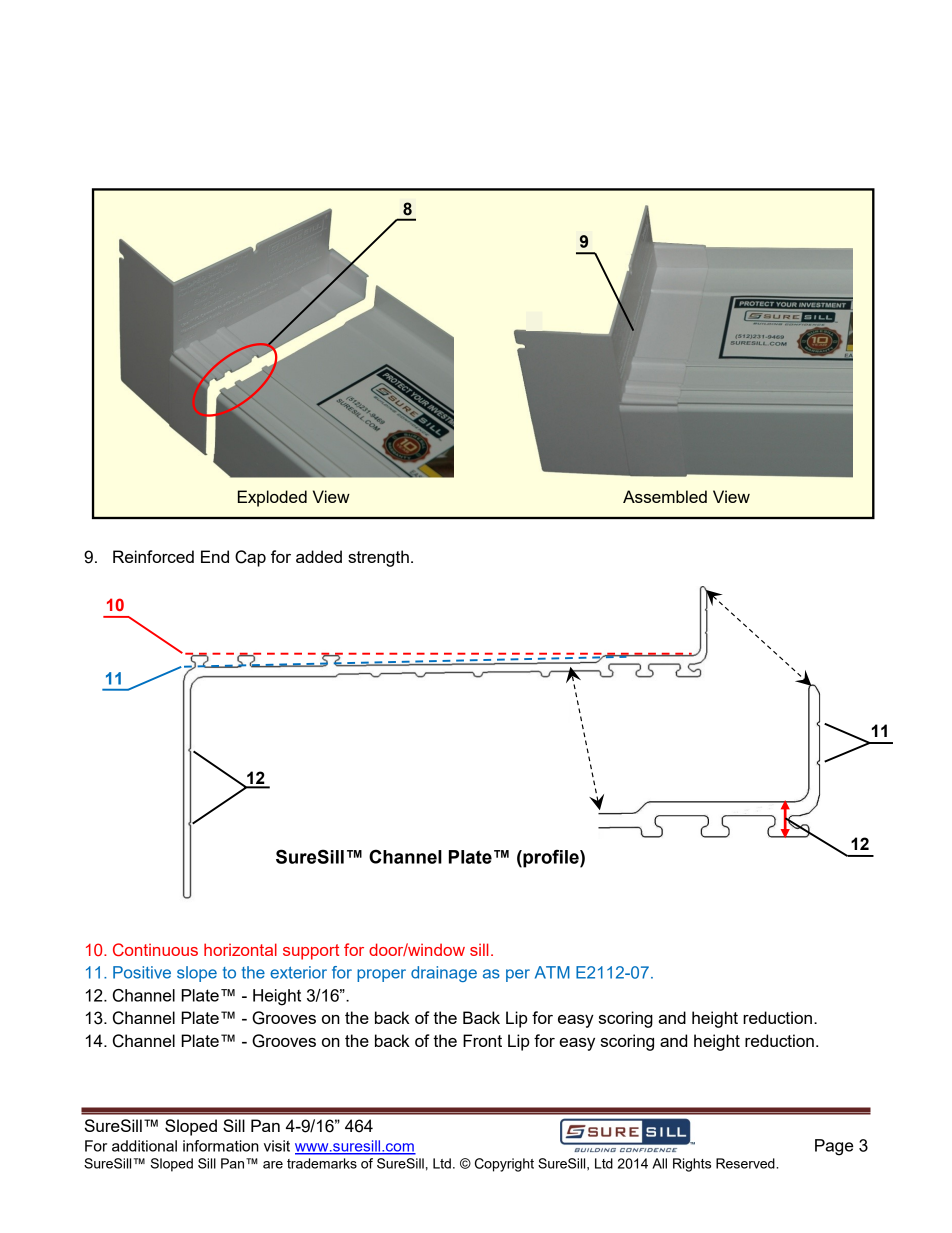  What do you see at coordinates (378, 558) in the screenshot?
I see `strength` at bounding box center [378, 558].
